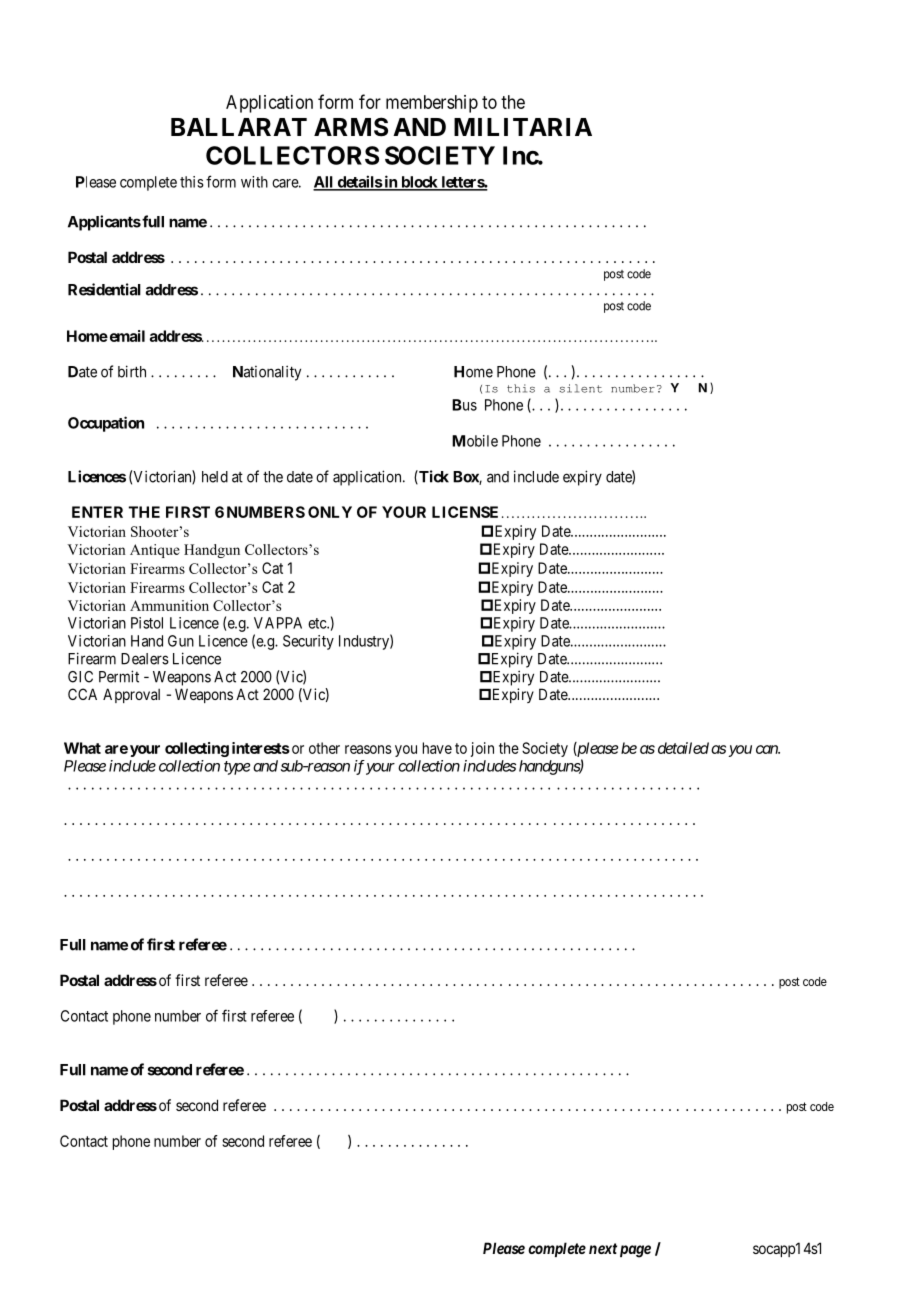 The height and width of the document is (1308, 924). What do you see at coordinates (155, 551) in the document?
I see `Antique` at bounding box center [155, 551].
